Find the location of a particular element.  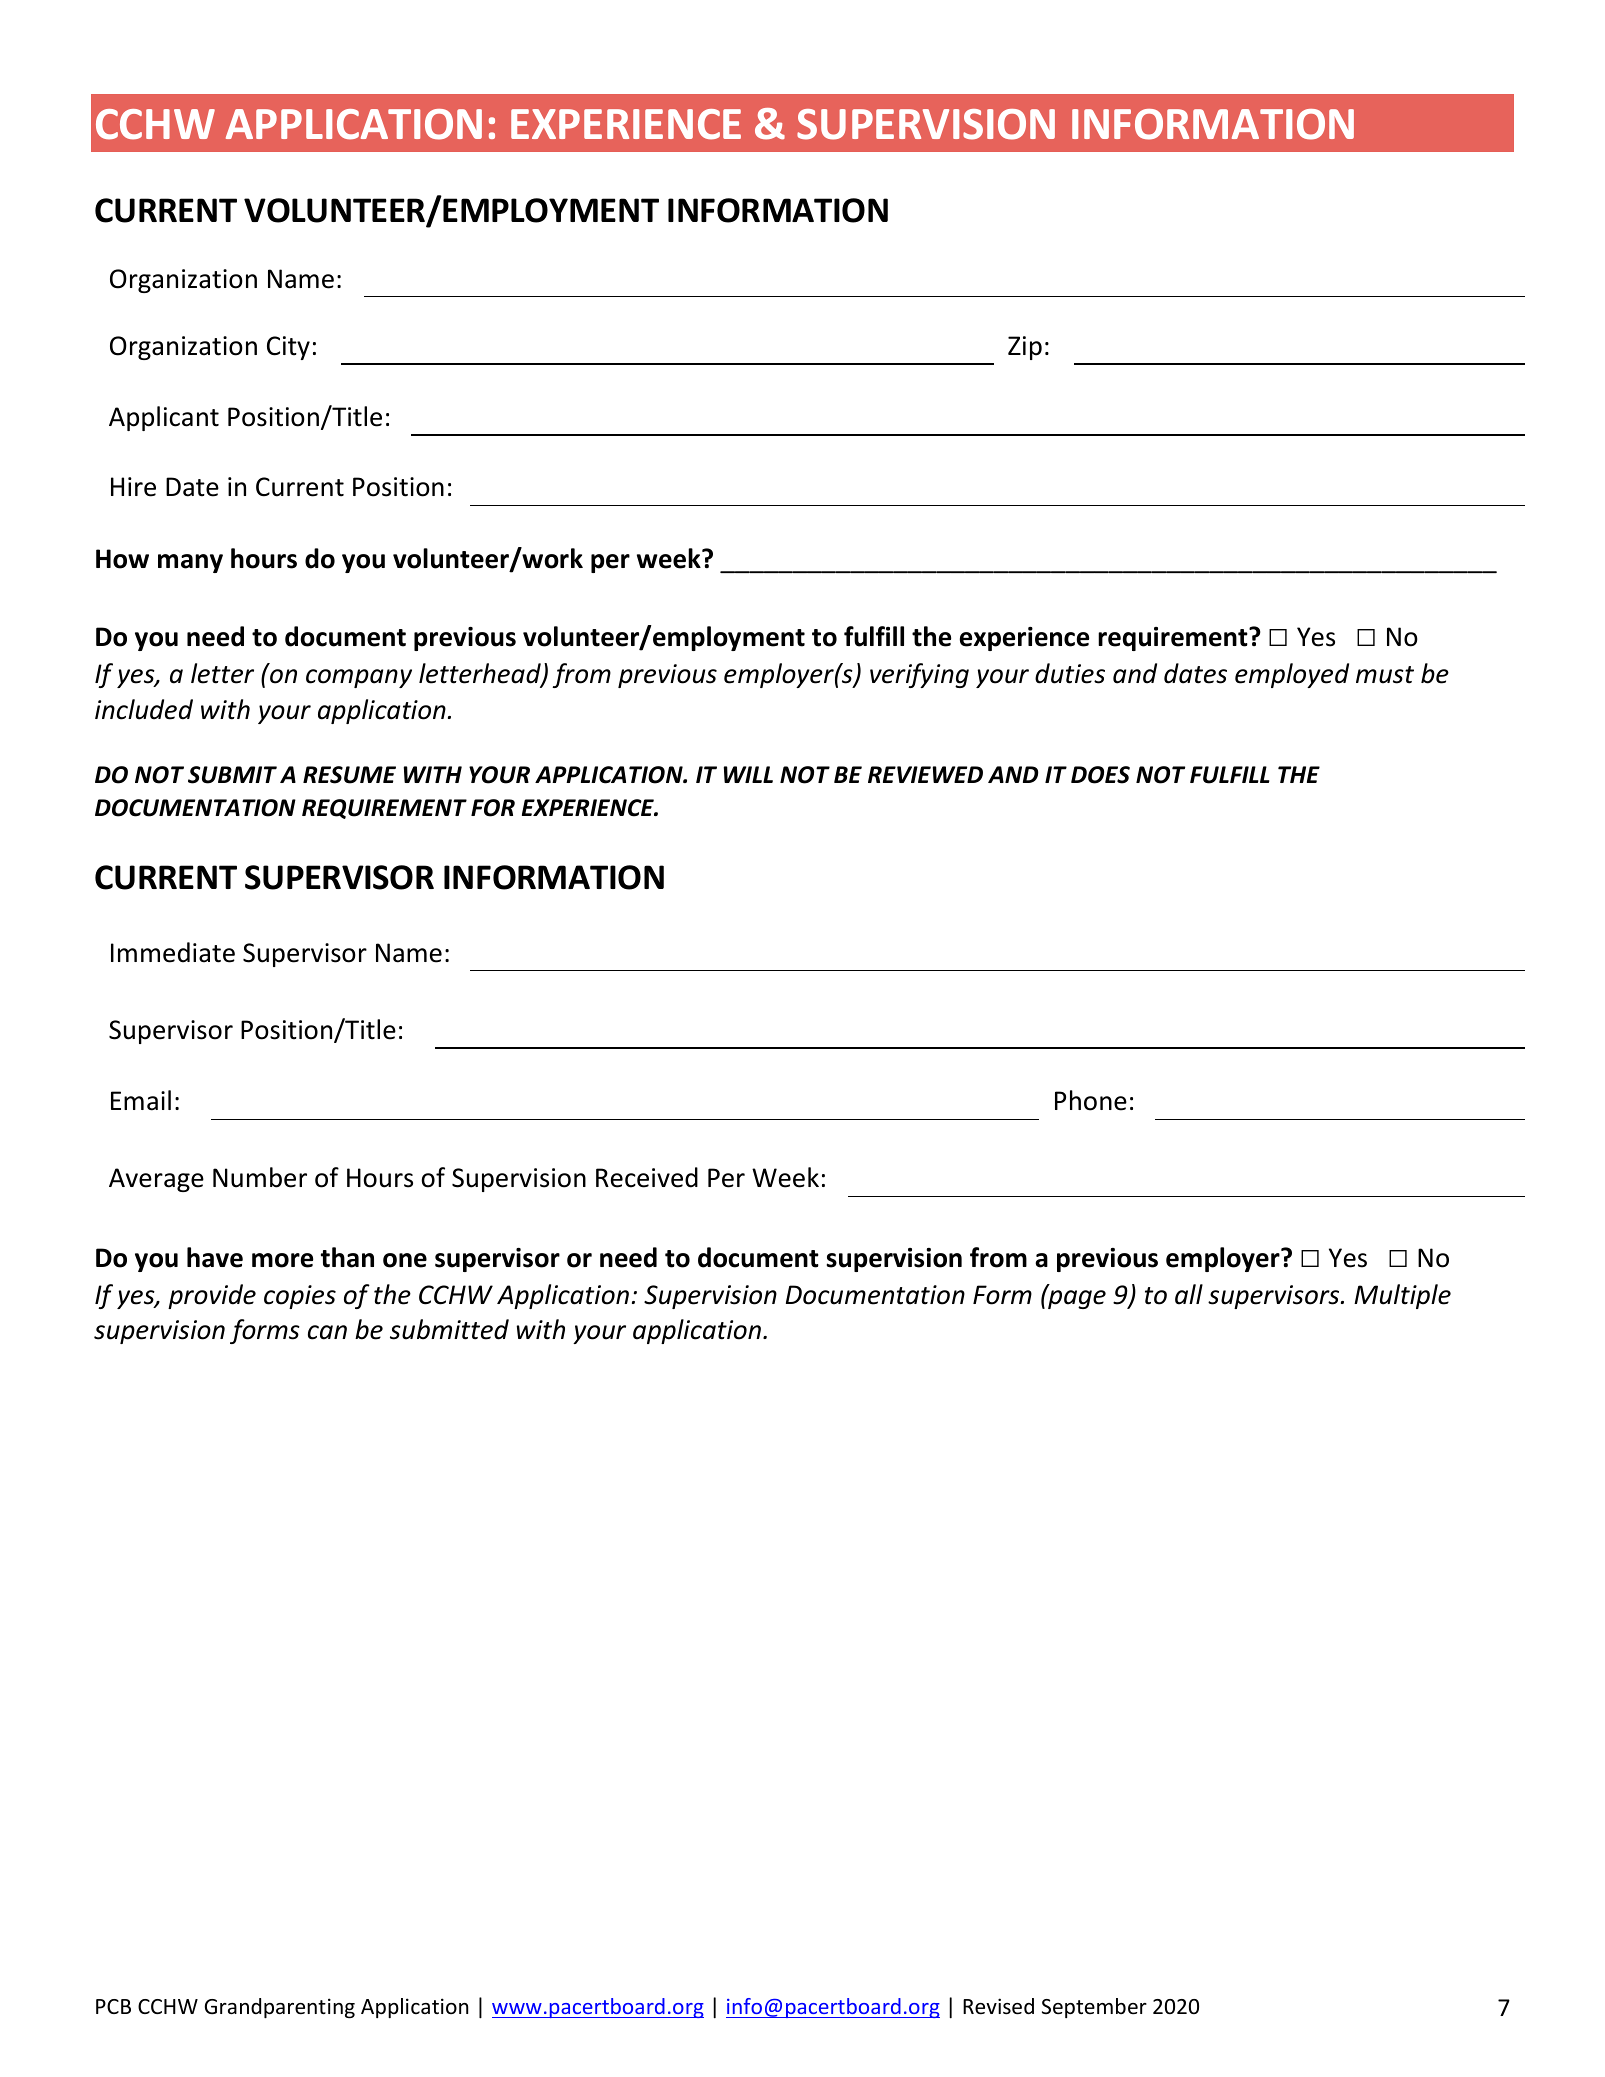

Received is located at coordinates (647, 1177).
